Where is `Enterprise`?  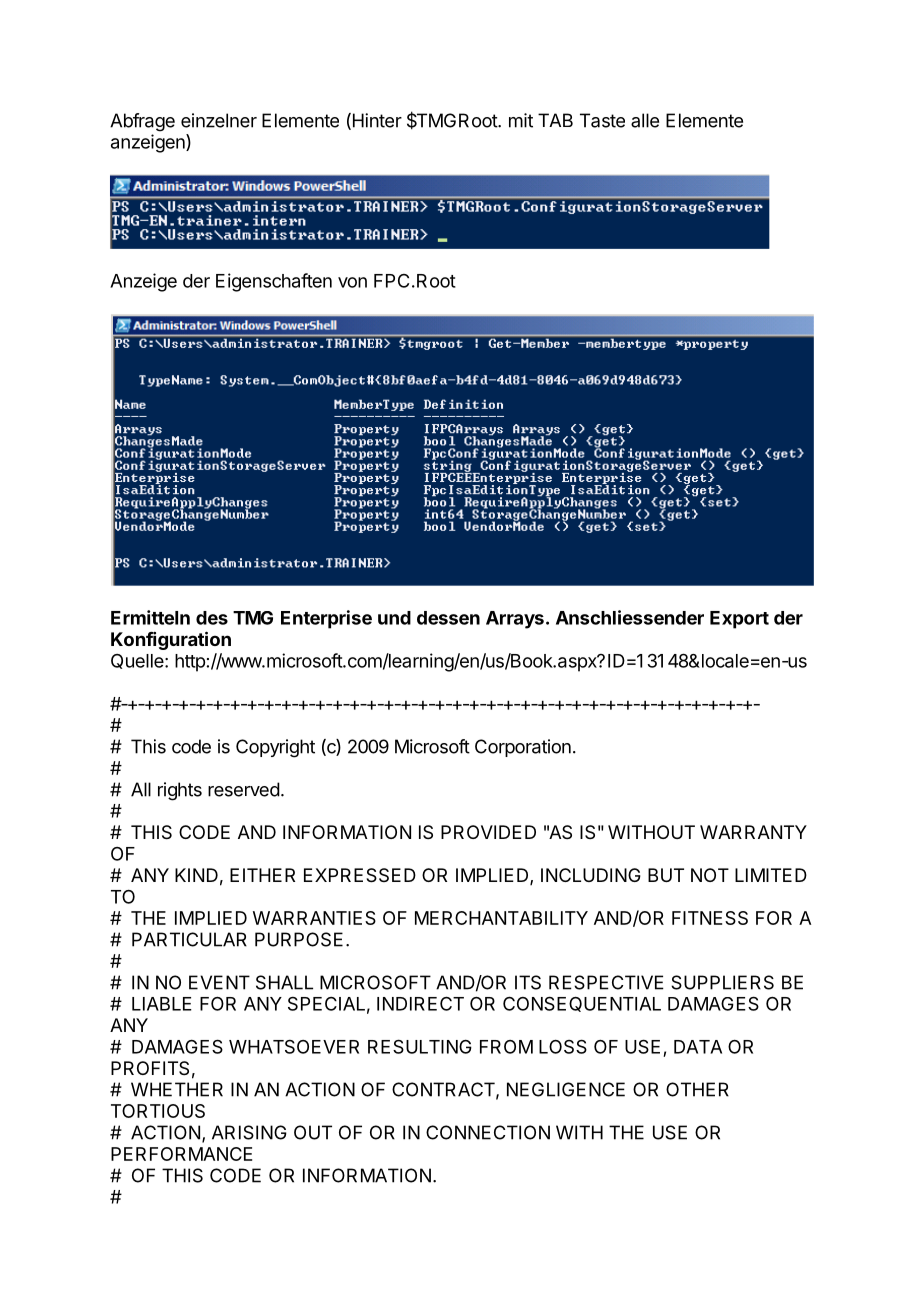 Enterprise is located at coordinates (326, 619).
